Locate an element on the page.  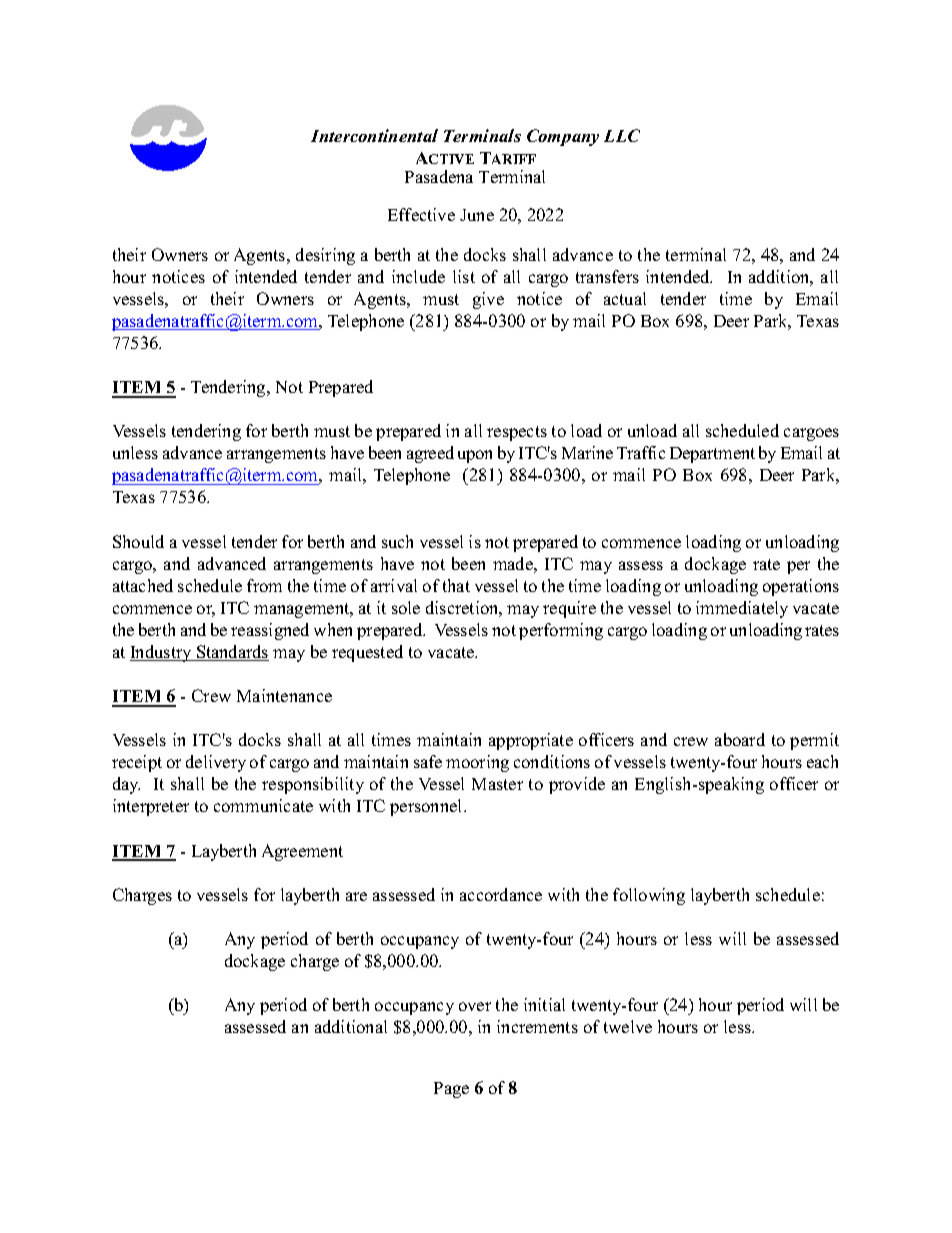
Page is located at coordinates (451, 1090).
